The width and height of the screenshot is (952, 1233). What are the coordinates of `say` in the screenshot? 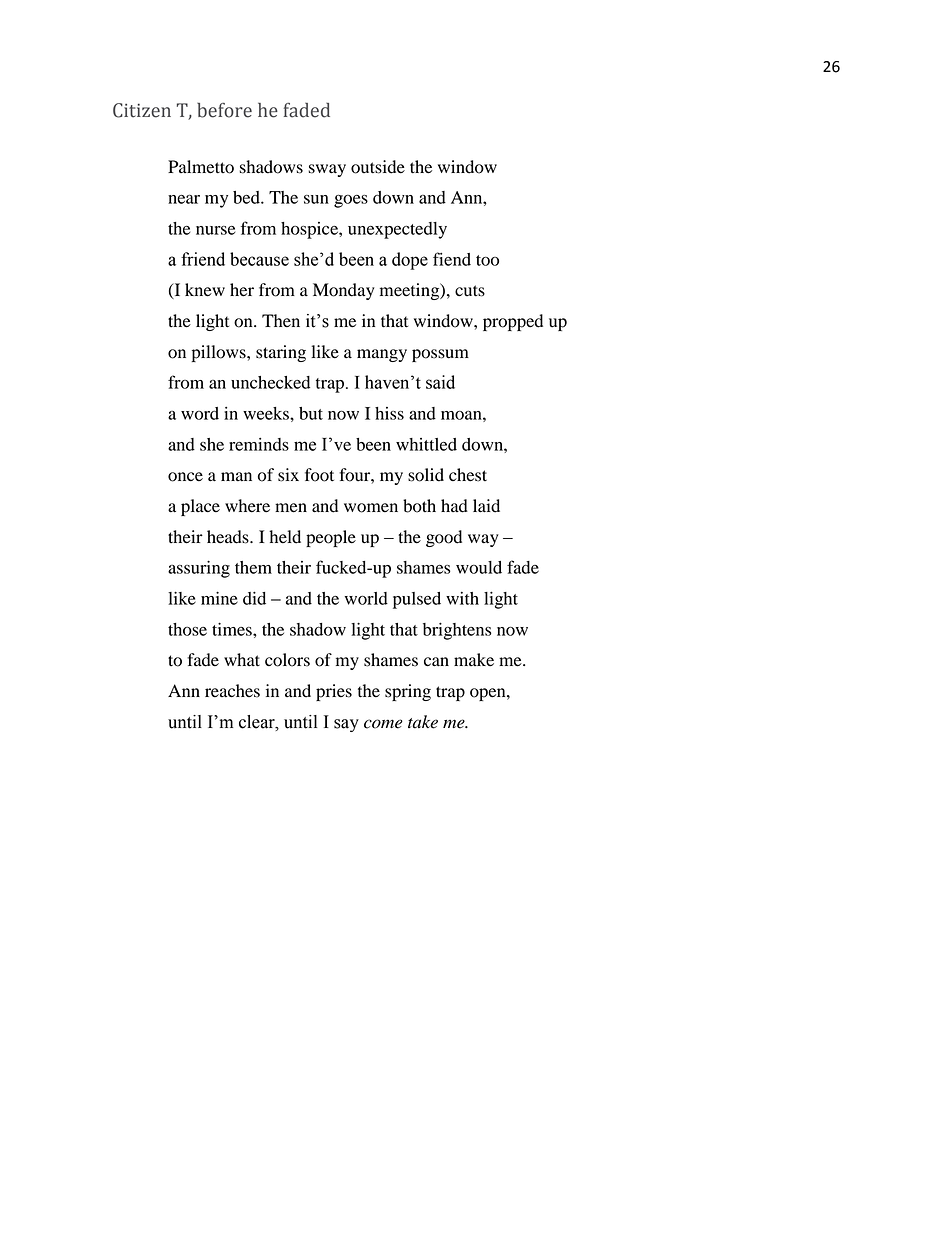 It's located at (346, 725).
